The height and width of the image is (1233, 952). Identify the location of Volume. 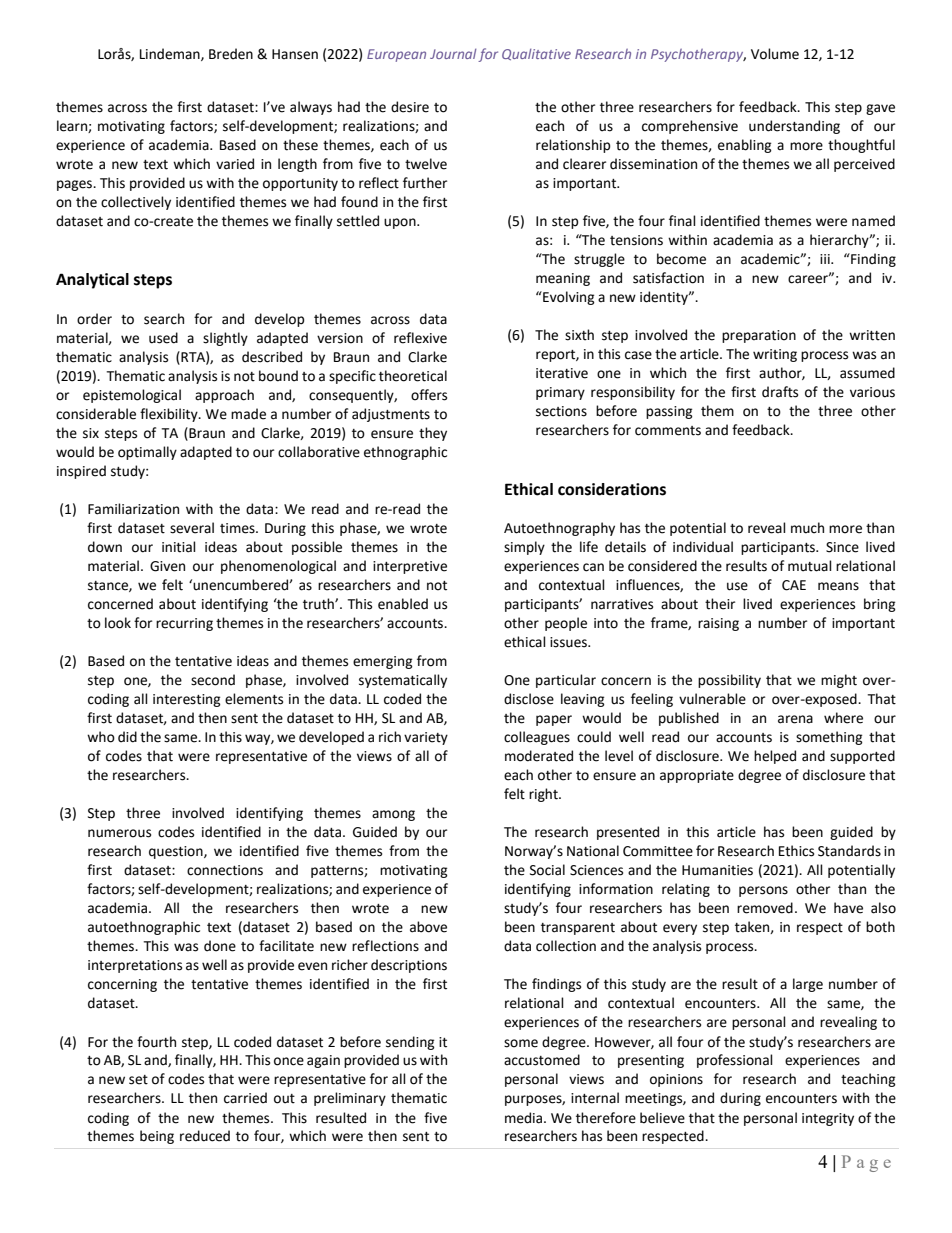
(775, 54).
